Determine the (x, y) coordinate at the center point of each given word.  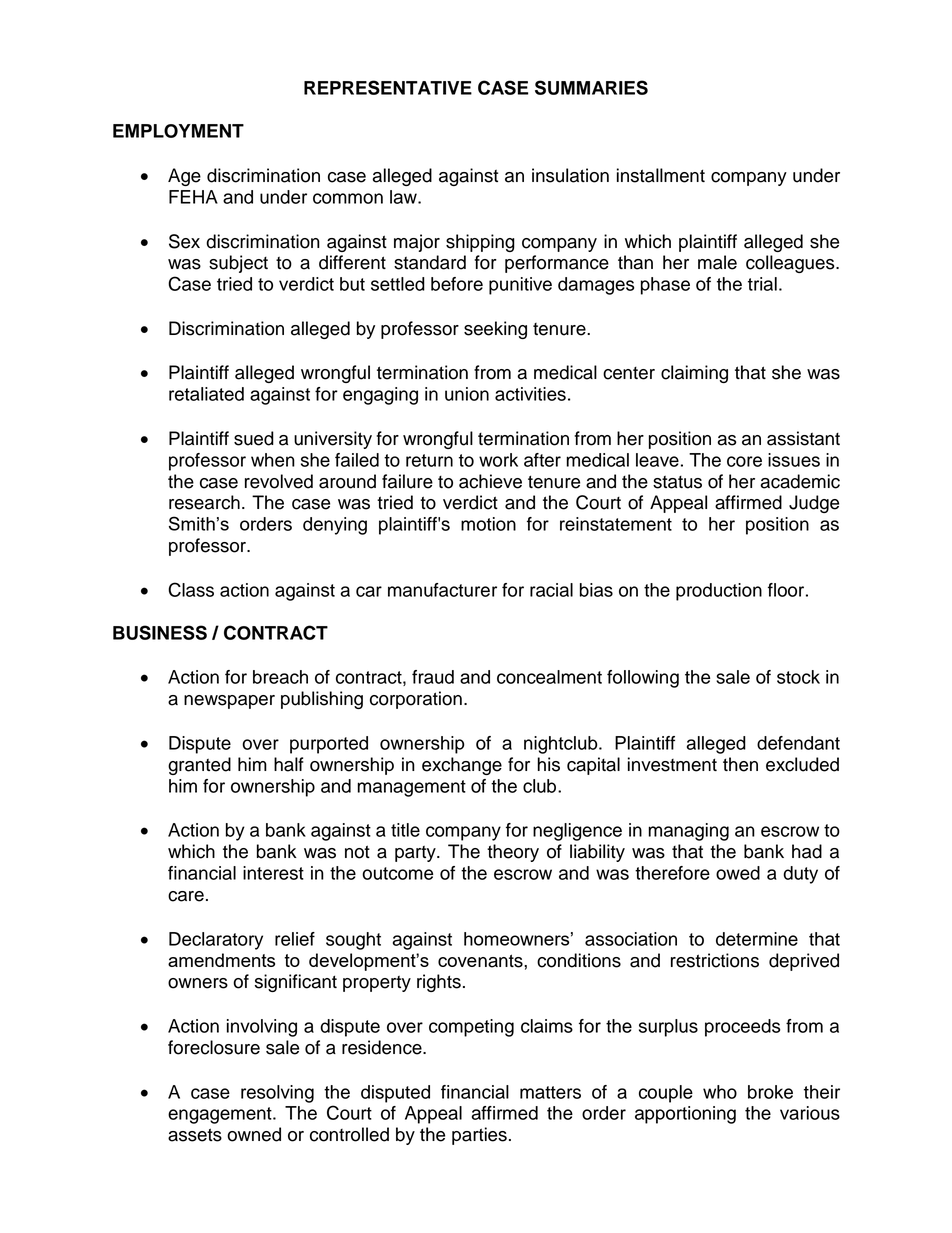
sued (254, 438)
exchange (462, 766)
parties (479, 1136)
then (740, 764)
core (744, 461)
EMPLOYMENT (178, 131)
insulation (570, 175)
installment (661, 175)
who (720, 1092)
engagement (221, 1115)
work (498, 460)
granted (199, 766)
